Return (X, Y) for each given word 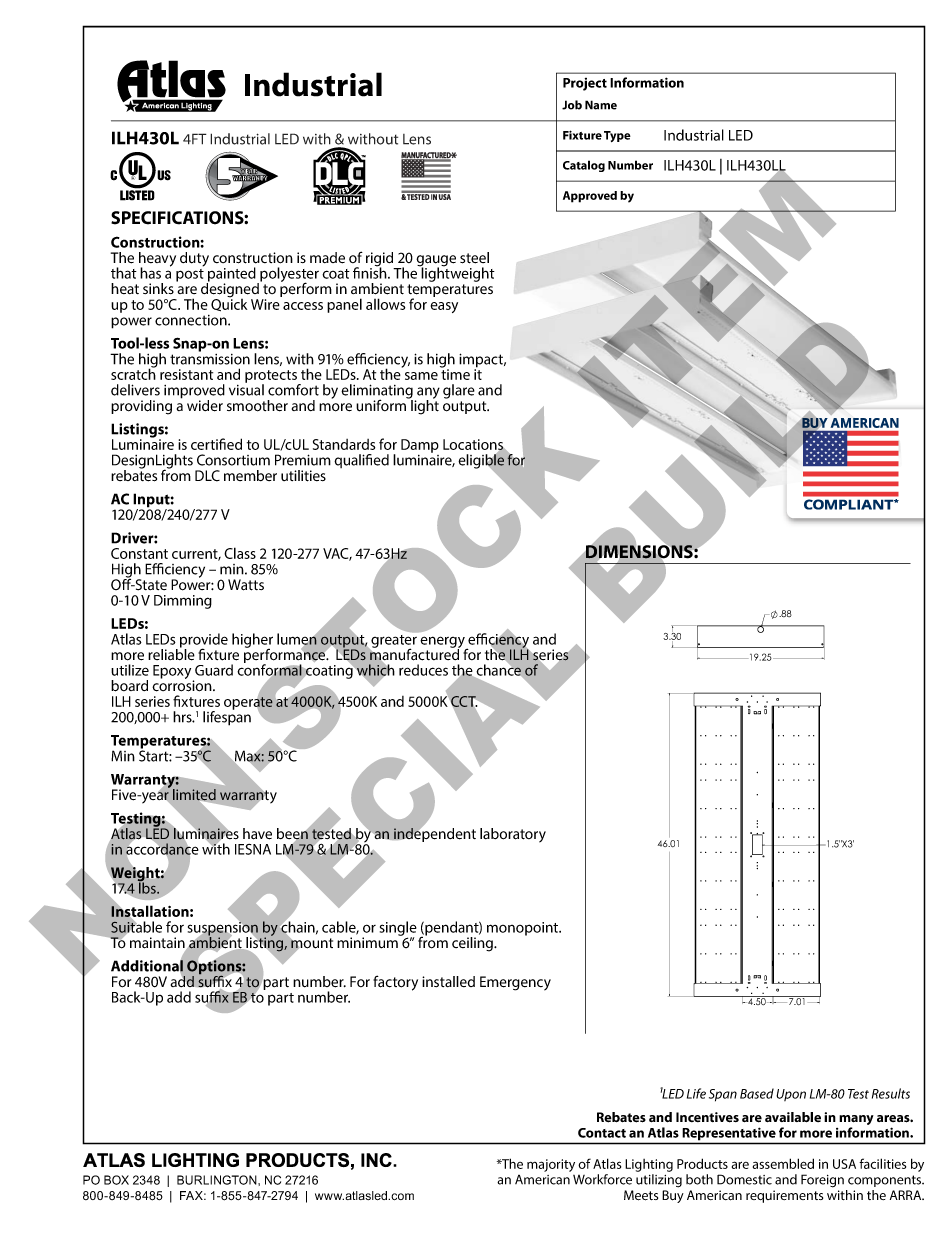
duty (194, 259)
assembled (783, 1163)
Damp (420, 446)
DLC (207, 476)
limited (194, 796)
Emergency (515, 983)
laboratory (513, 835)
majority (551, 1165)
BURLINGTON (218, 1180)
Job (572, 105)
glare (459, 391)
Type (617, 136)
